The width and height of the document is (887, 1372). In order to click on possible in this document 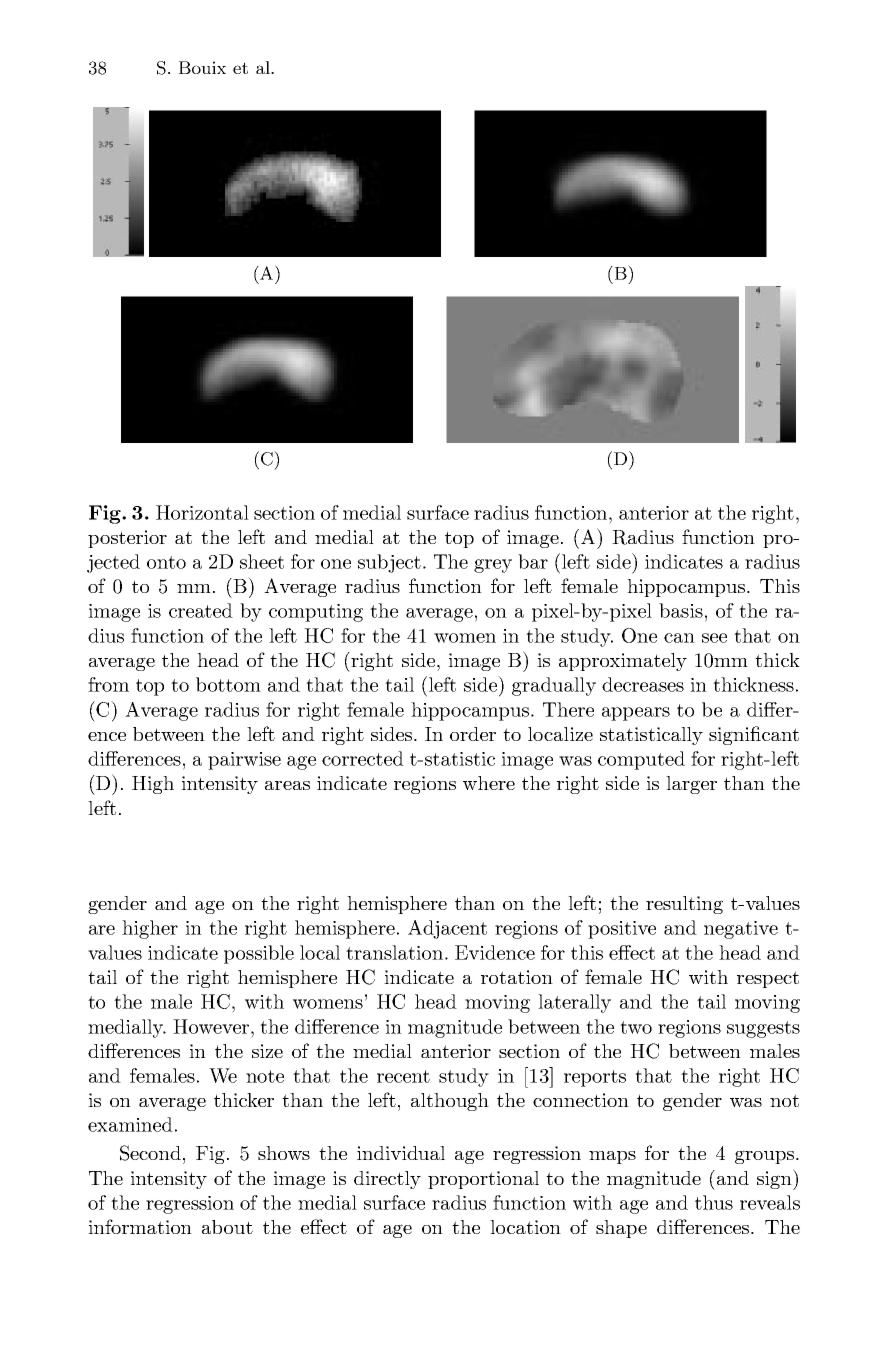, I will do `click(259, 954)`.
